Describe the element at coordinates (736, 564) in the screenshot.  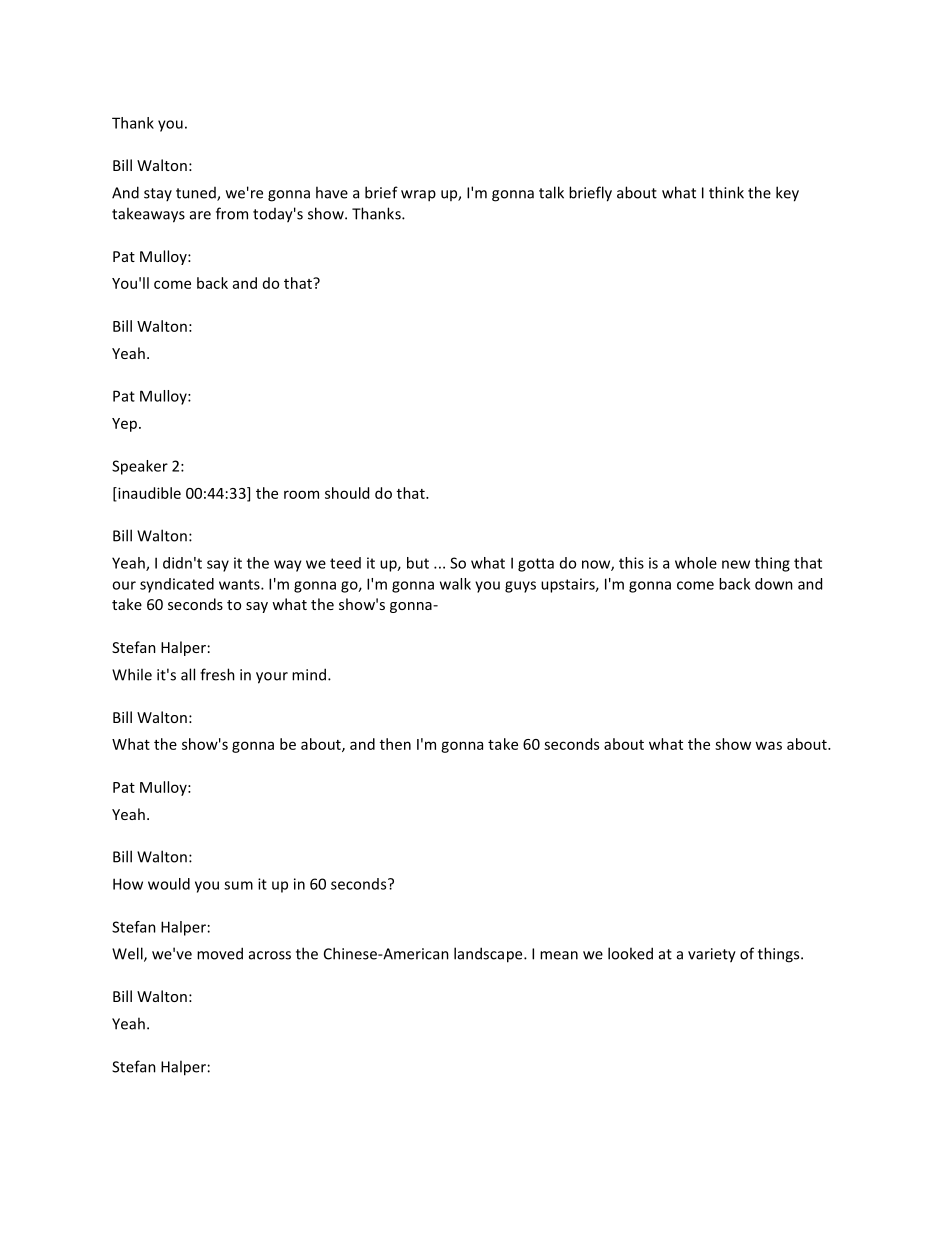
I see `new` at that location.
